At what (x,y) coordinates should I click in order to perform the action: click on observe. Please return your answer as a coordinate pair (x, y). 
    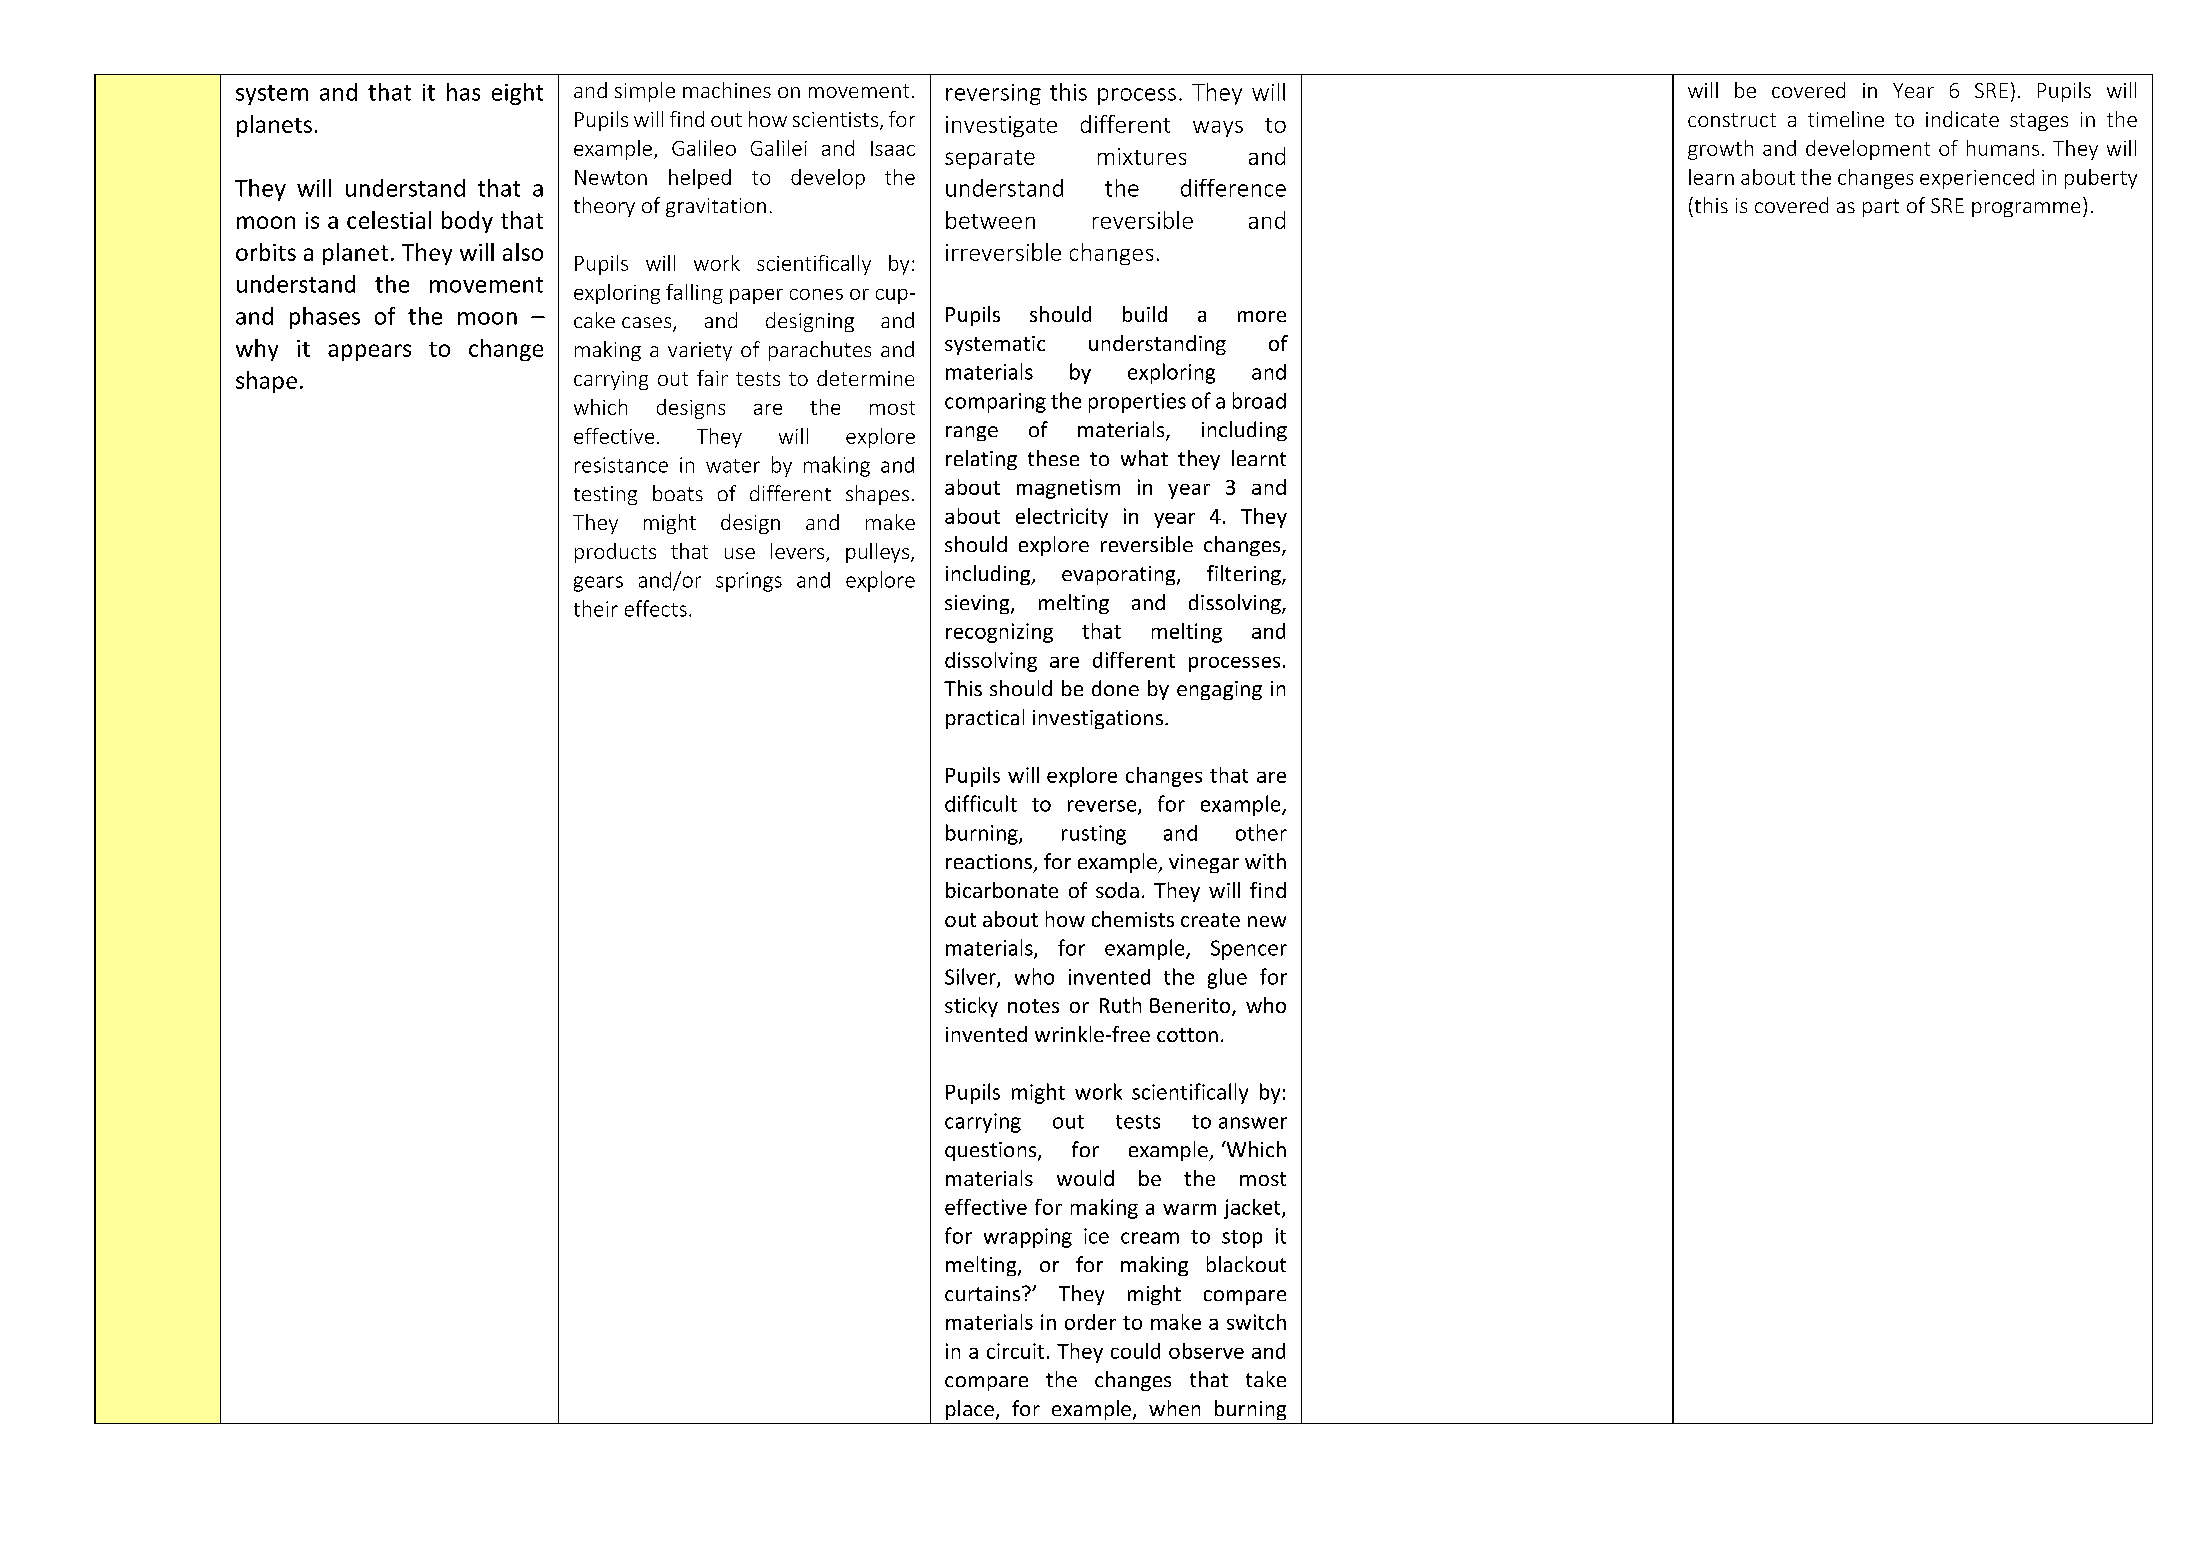
    Looking at the image, I should click on (1206, 1351).
